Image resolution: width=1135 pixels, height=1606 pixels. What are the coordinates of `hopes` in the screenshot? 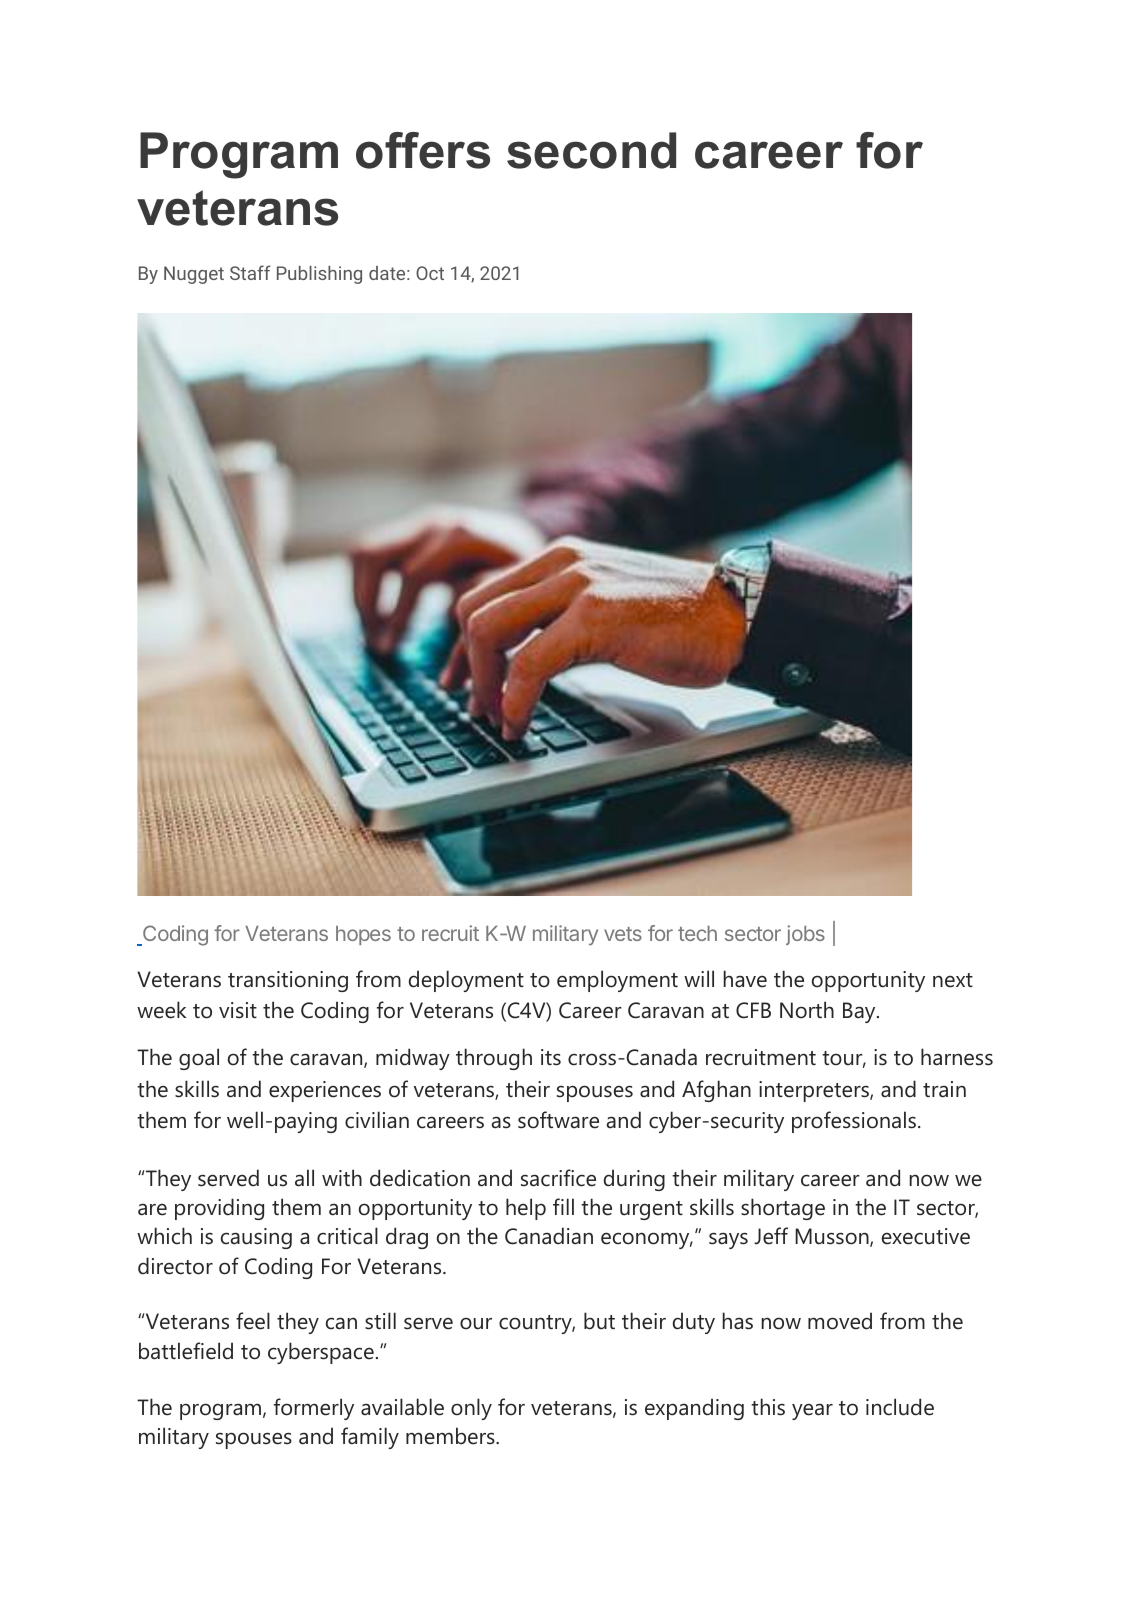 It's located at (363, 935).
